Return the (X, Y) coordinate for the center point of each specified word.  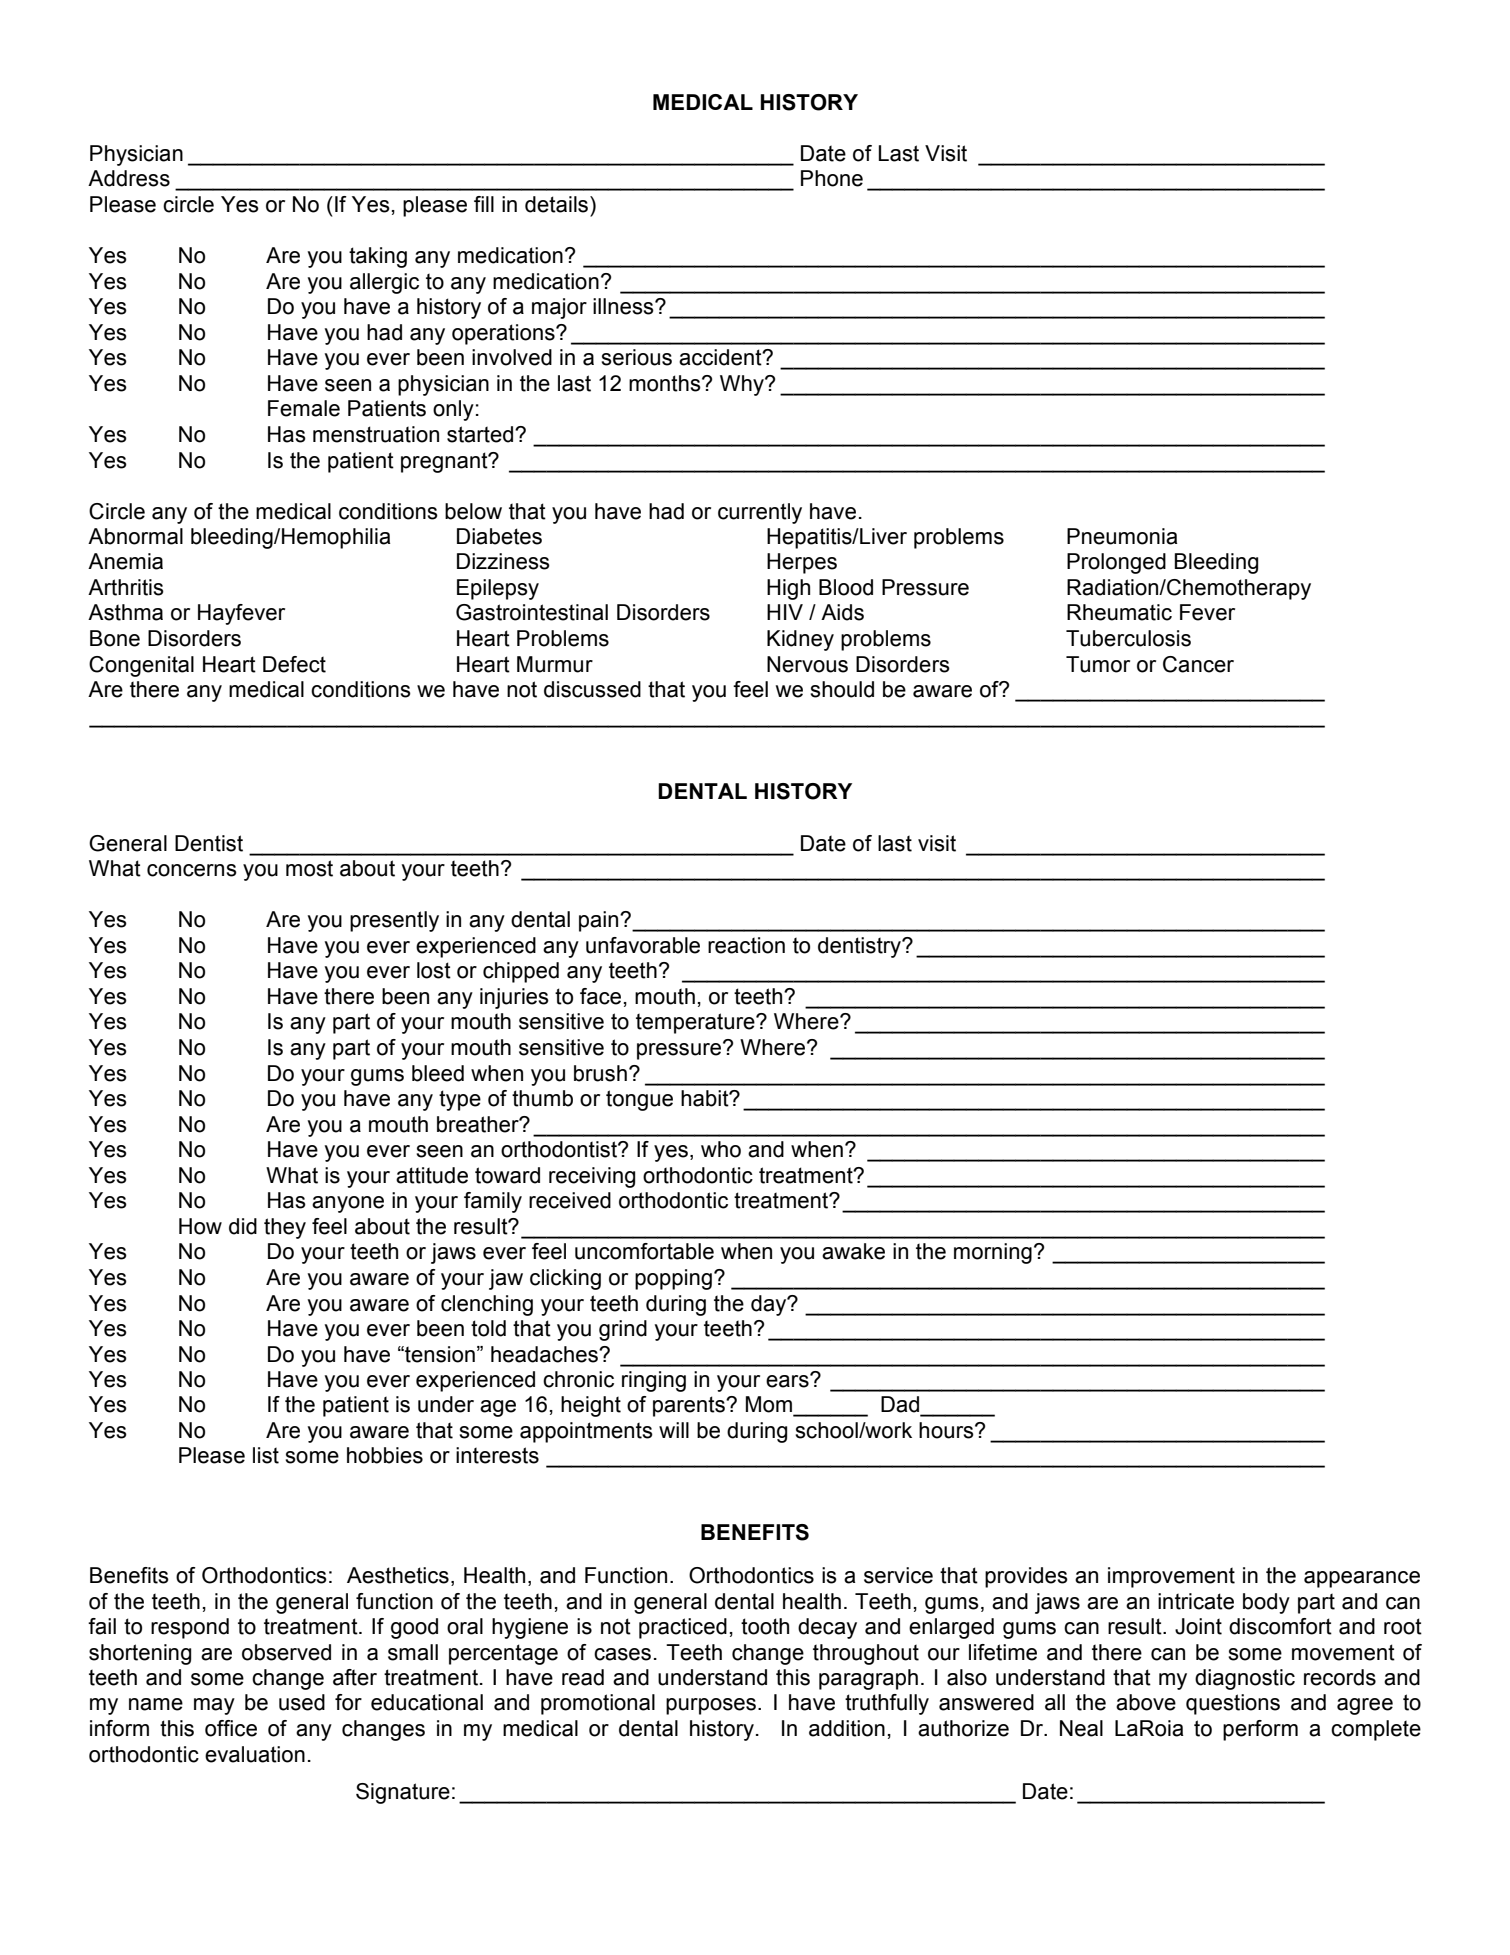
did (243, 1226)
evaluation (255, 1754)
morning (993, 1253)
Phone (832, 178)
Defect (294, 664)
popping (673, 1279)
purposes (711, 1706)
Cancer (1198, 664)
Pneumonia (1122, 536)
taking (378, 257)
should (842, 689)
